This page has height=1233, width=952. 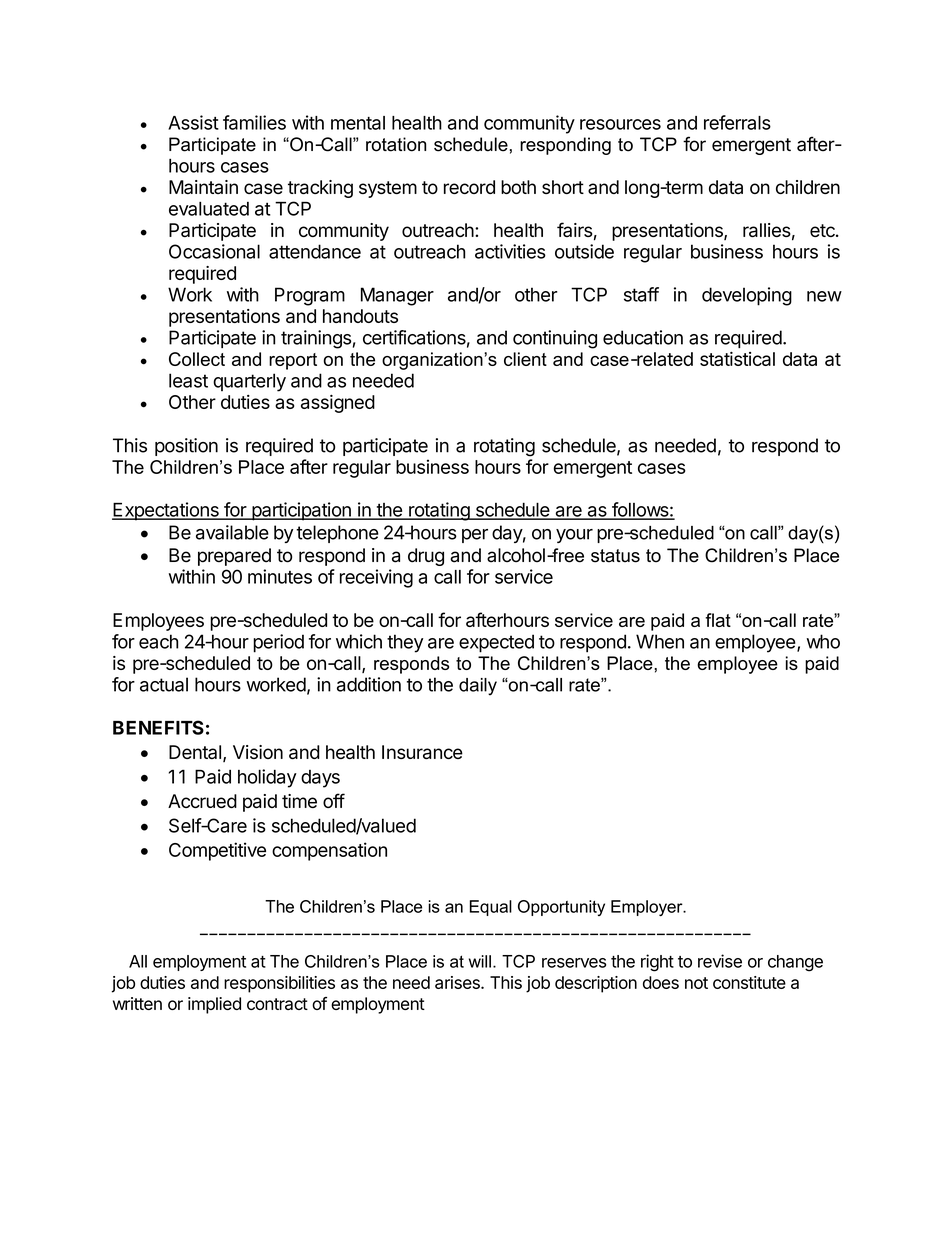 What do you see at coordinates (737, 122) in the page?
I see `referrals` at bounding box center [737, 122].
